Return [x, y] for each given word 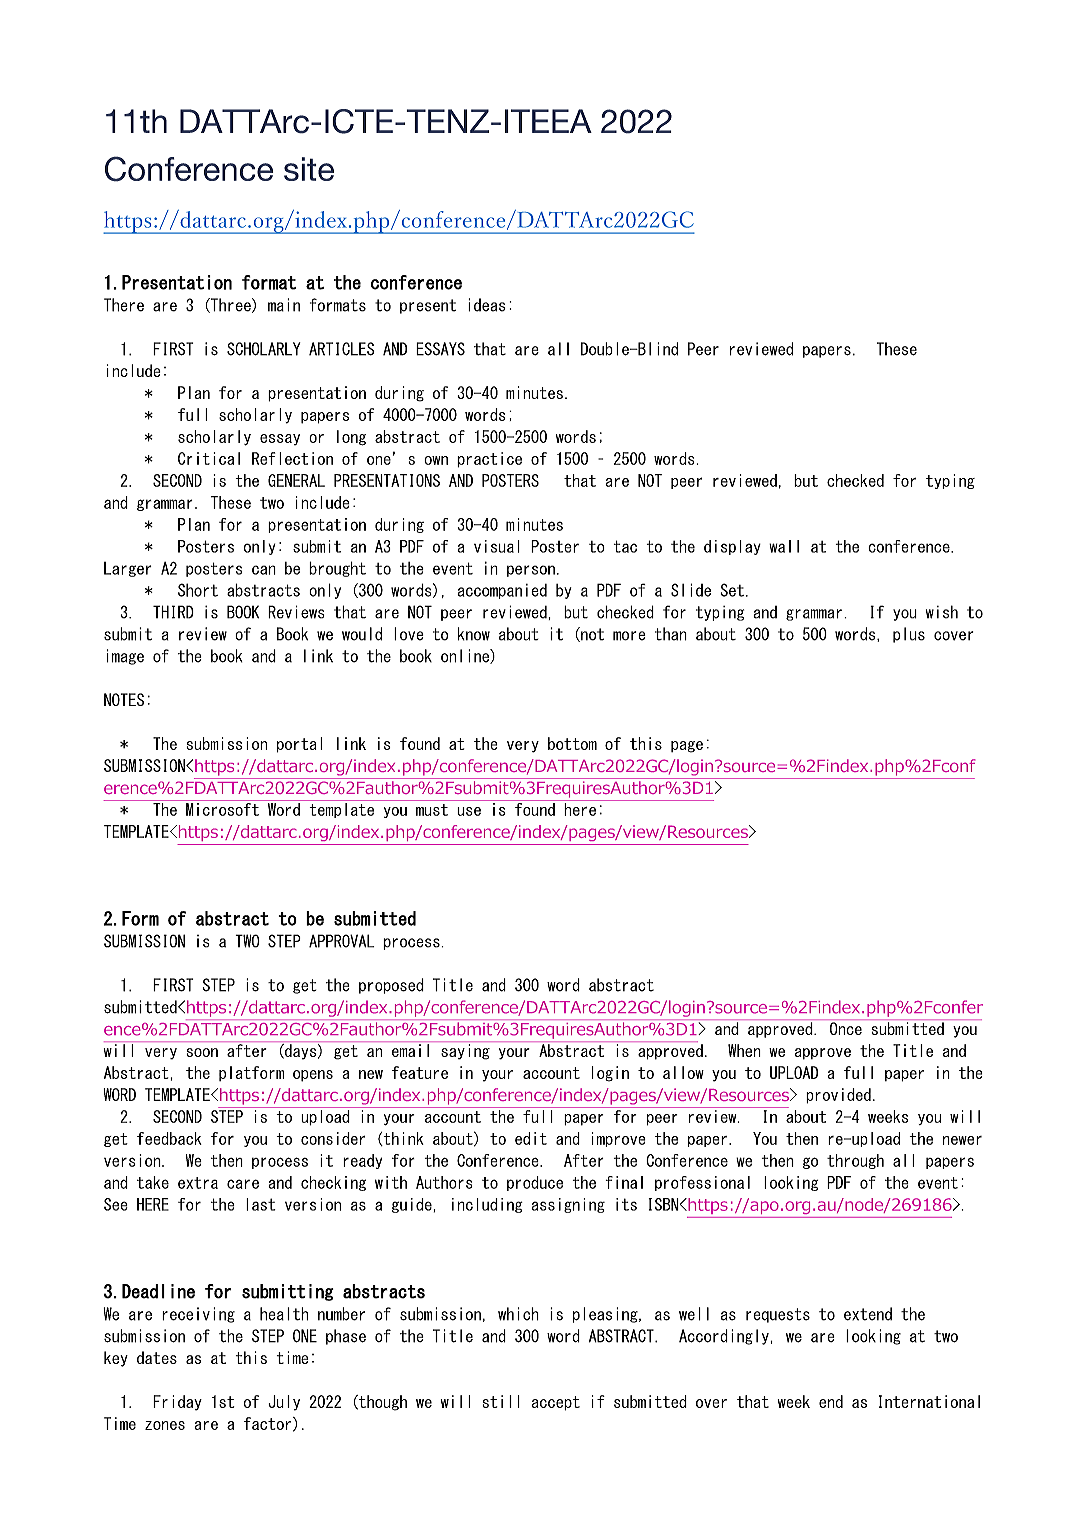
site [309, 169]
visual [497, 546]
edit [531, 1138]
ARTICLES [342, 349]
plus [909, 635]
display [732, 547]
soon [202, 1052]
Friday [177, 1403]
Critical [209, 458]
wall [784, 546]
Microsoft [222, 809]
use [469, 811]
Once [846, 1028]
